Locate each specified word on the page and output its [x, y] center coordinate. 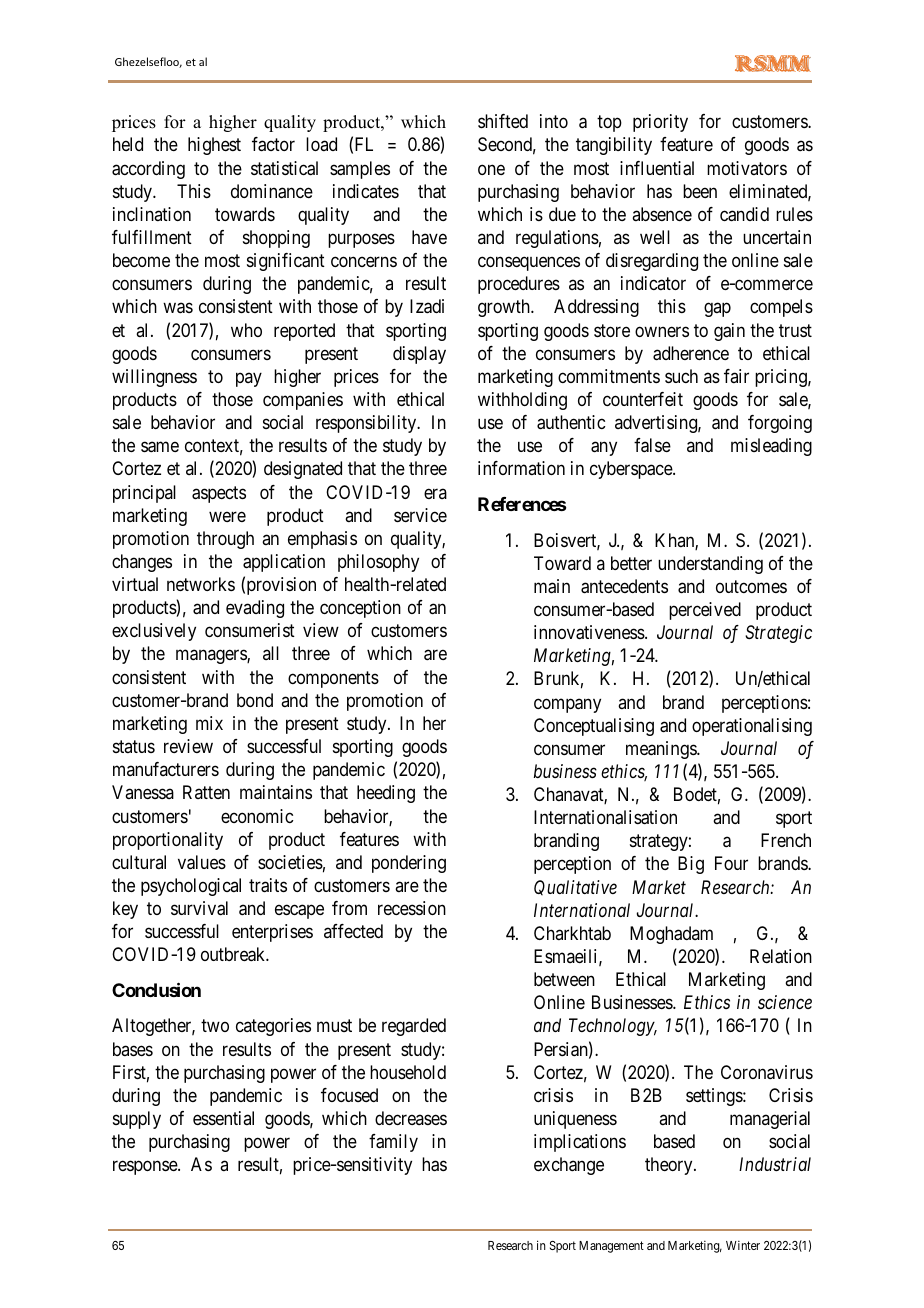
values [202, 862]
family [393, 1143]
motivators [747, 168]
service [420, 515]
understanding [710, 565]
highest [214, 146]
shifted [503, 121]
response [146, 1168]
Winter [743, 1245]
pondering [409, 864]
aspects [219, 494]
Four [731, 863]
